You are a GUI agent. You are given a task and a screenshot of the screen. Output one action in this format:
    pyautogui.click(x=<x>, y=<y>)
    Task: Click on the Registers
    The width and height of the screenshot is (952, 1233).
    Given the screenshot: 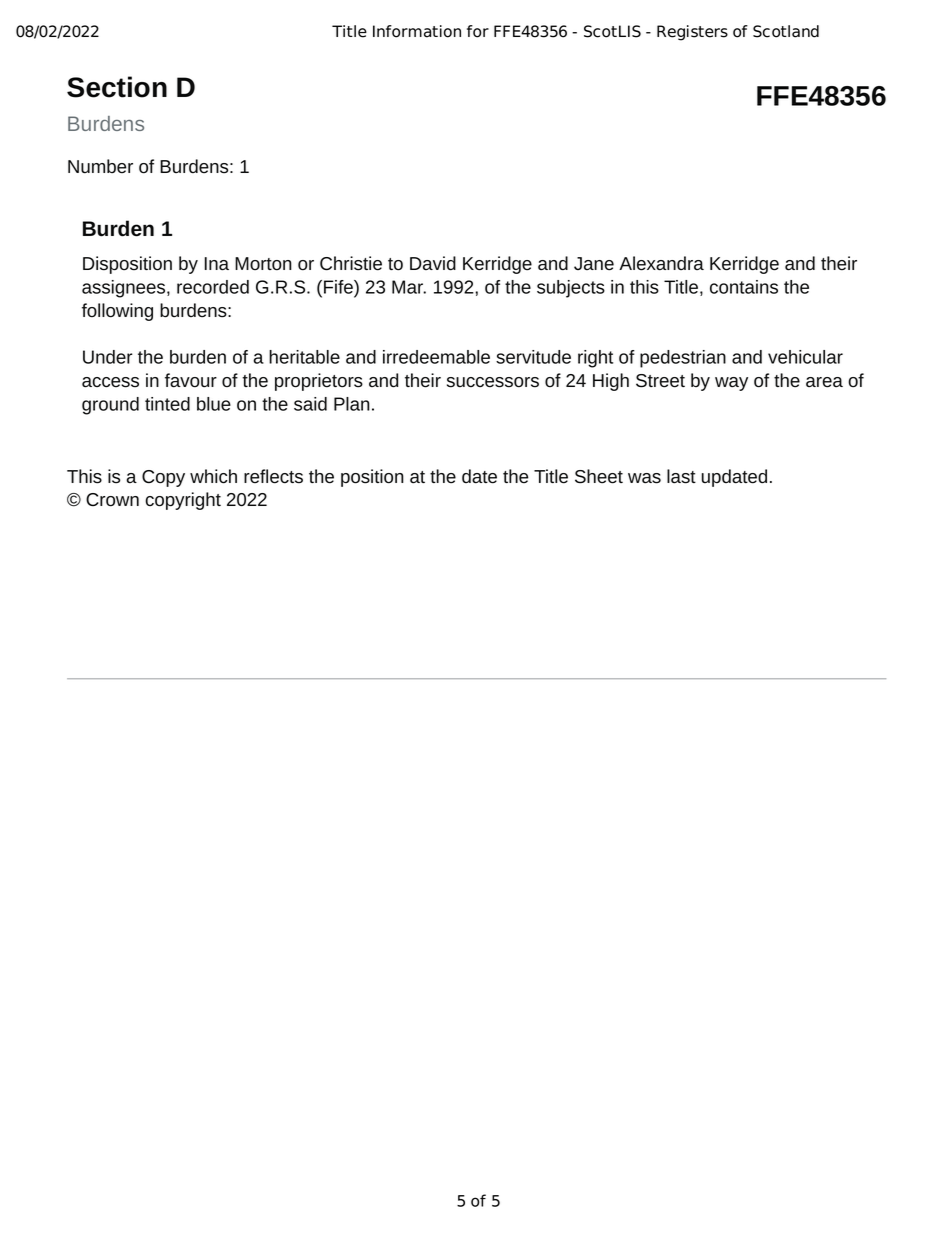 What is the action you would take?
    pyautogui.click(x=692, y=33)
